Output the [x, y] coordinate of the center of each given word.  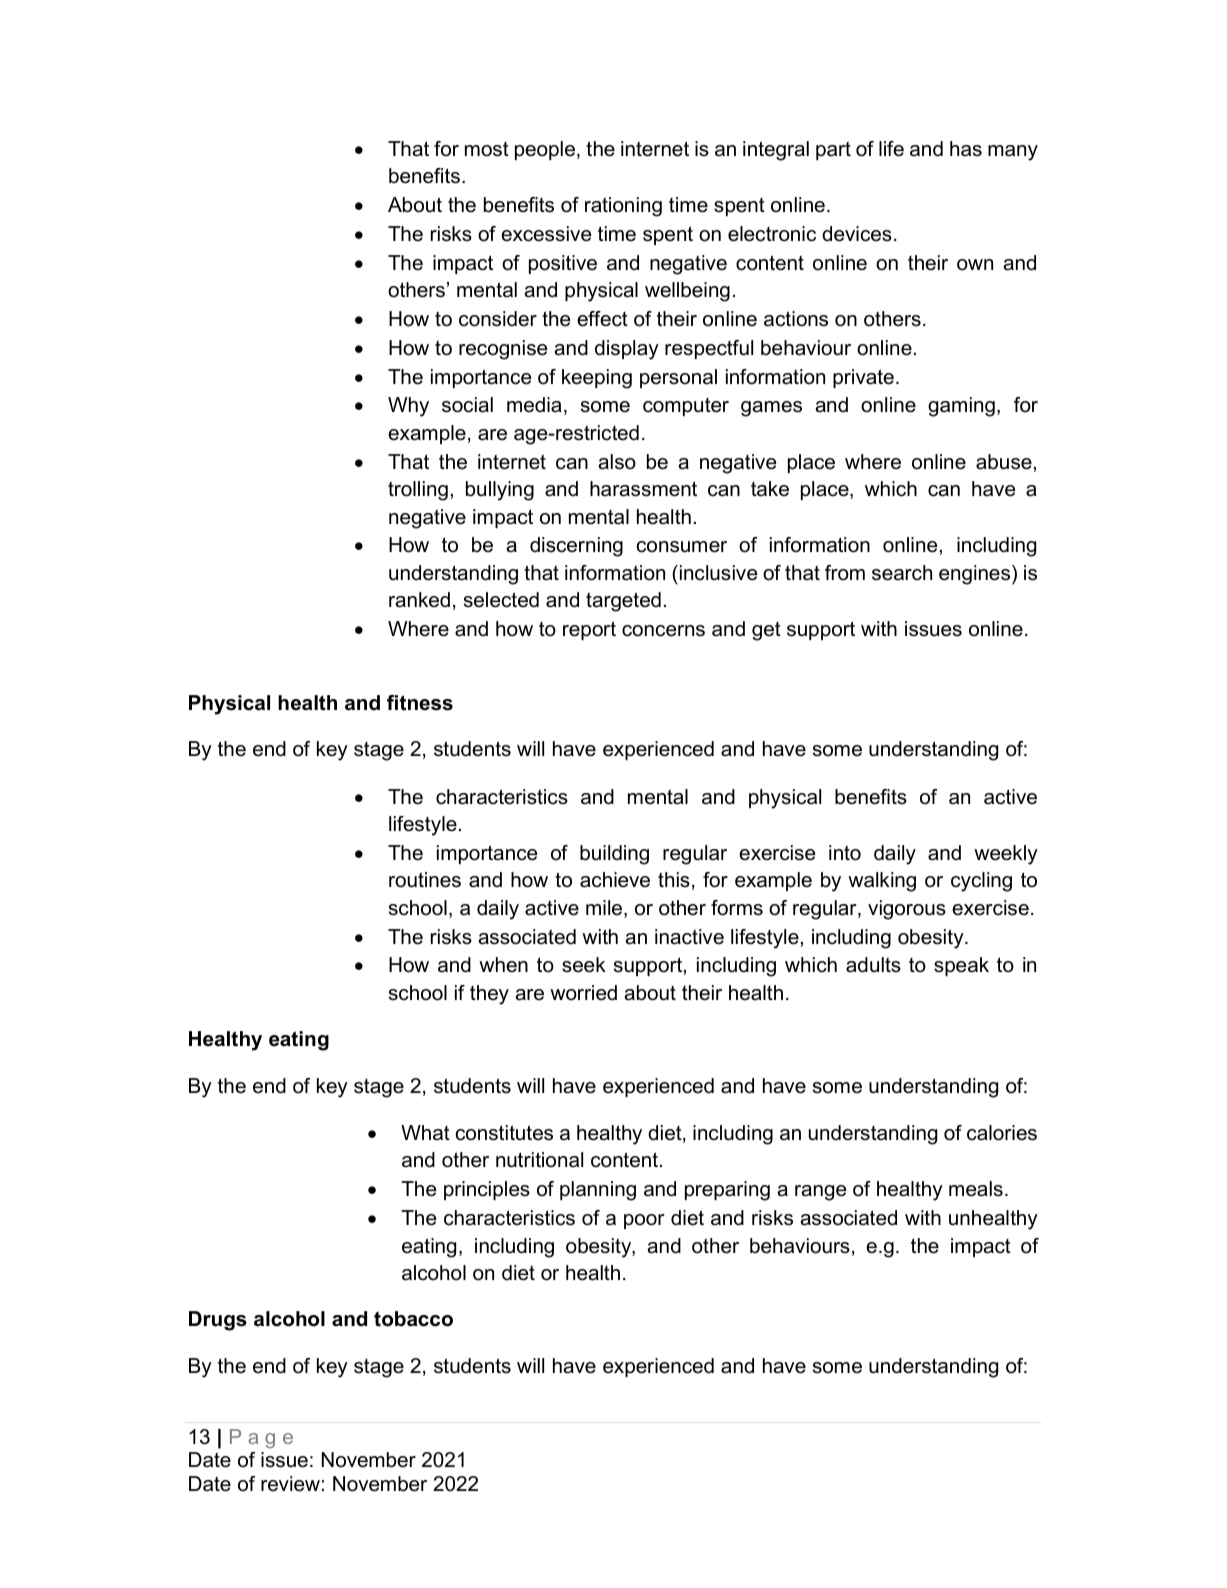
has [966, 149]
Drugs [218, 1321]
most [487, 149]
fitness [420, 703]
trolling [418, 491]
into [845, 853]
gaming [961, 407]
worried [583, 993]
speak [961, 966]
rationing [623, 207]
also [617, 462]
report [589, 630]
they [489, 995]
